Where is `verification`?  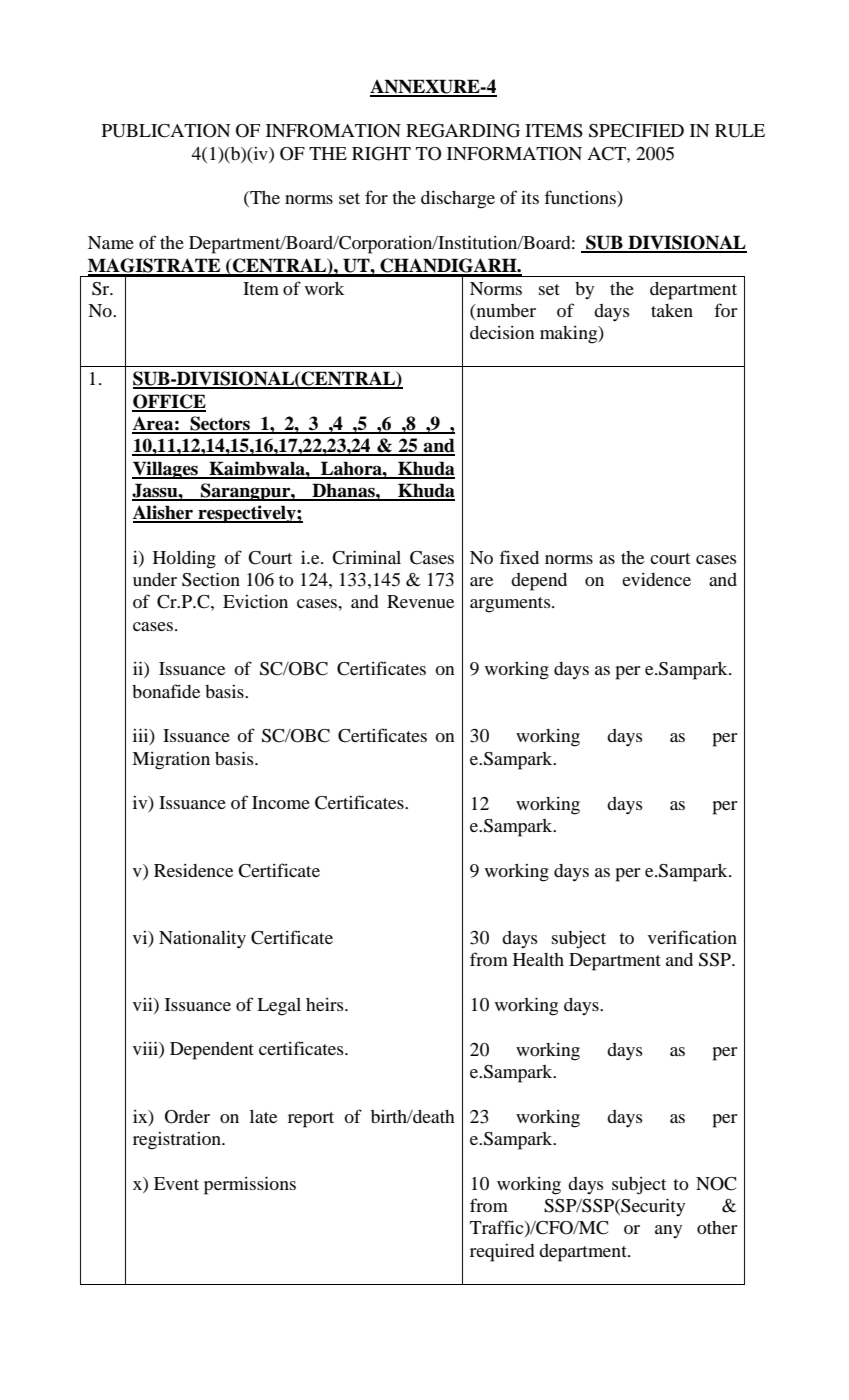
verification is located at coordinates (692, 937).
